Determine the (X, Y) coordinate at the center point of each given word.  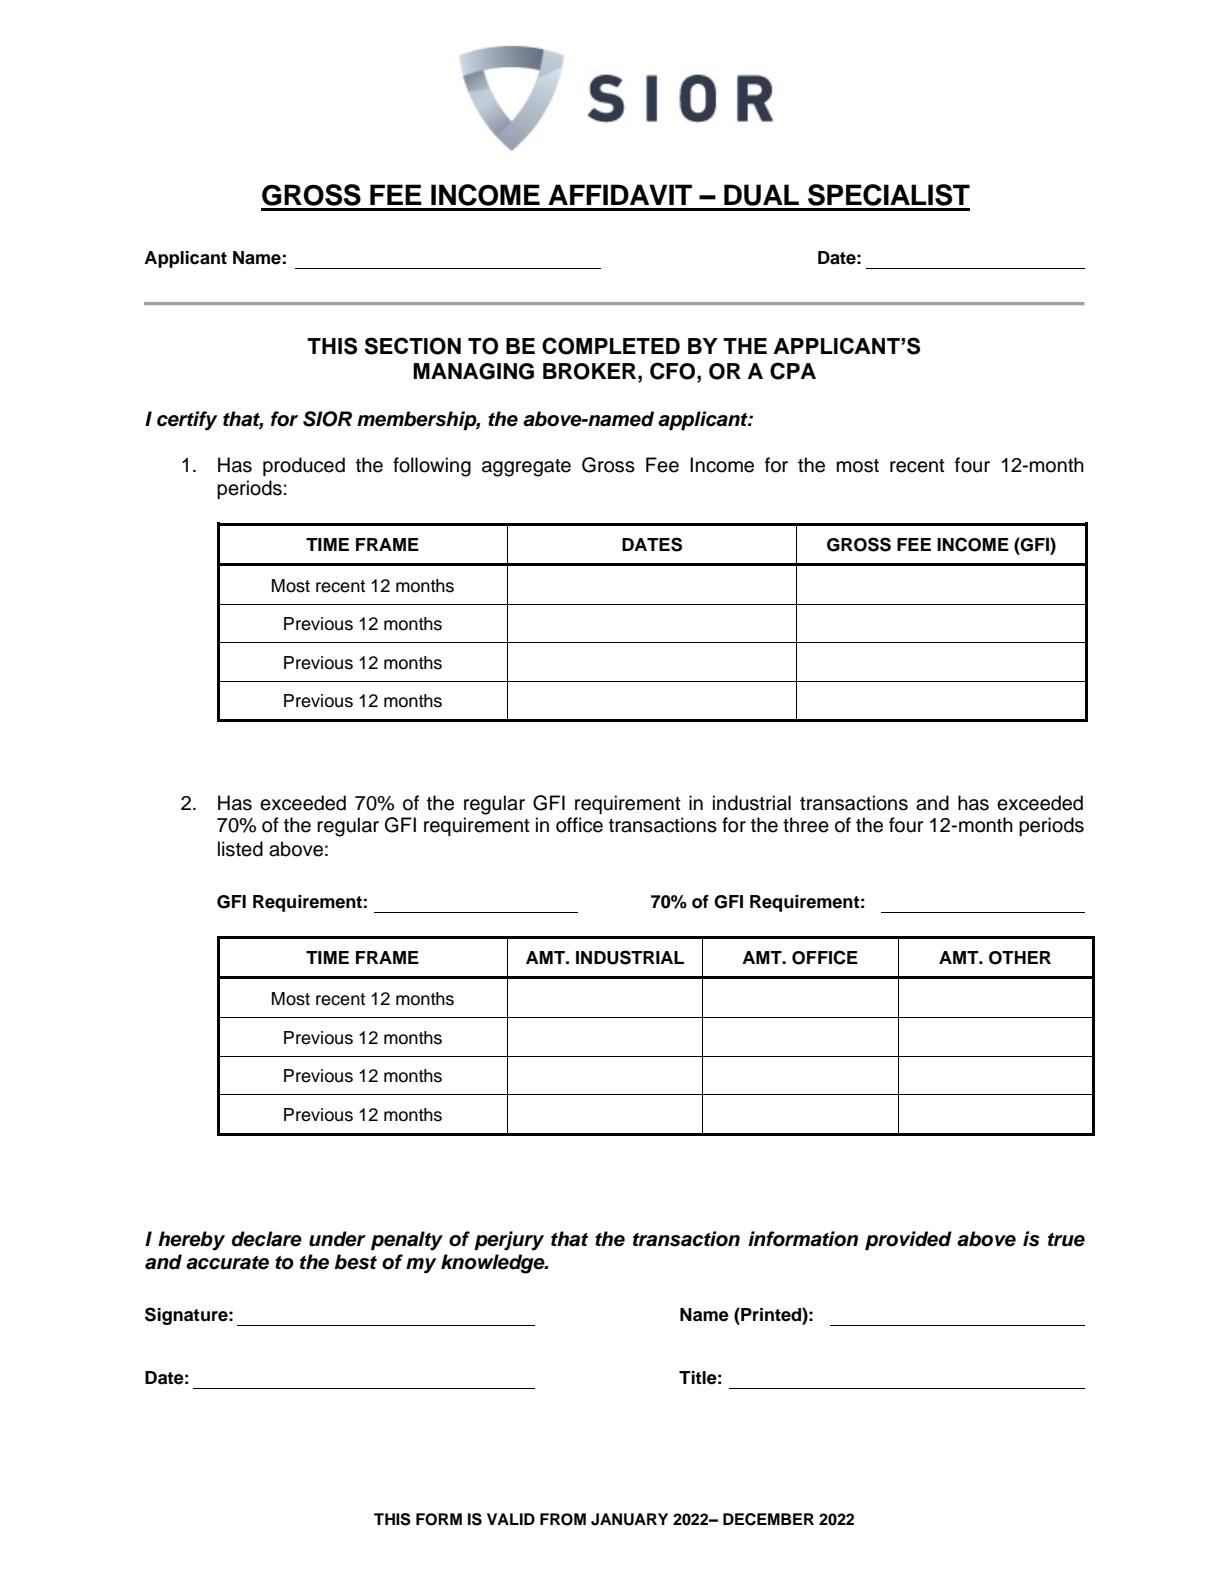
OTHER (1020, 958)
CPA (793, 371)
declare (267, 1239)
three (806, 825)
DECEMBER (768, 1519)
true (1066, 1240)
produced (304, 466)
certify (187, 421)
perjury (509, 1241)
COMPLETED (611, 346)
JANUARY (629, 1519)
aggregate (526, 468)
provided (908, 1240)
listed (240, 849)
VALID (511, 1519)
